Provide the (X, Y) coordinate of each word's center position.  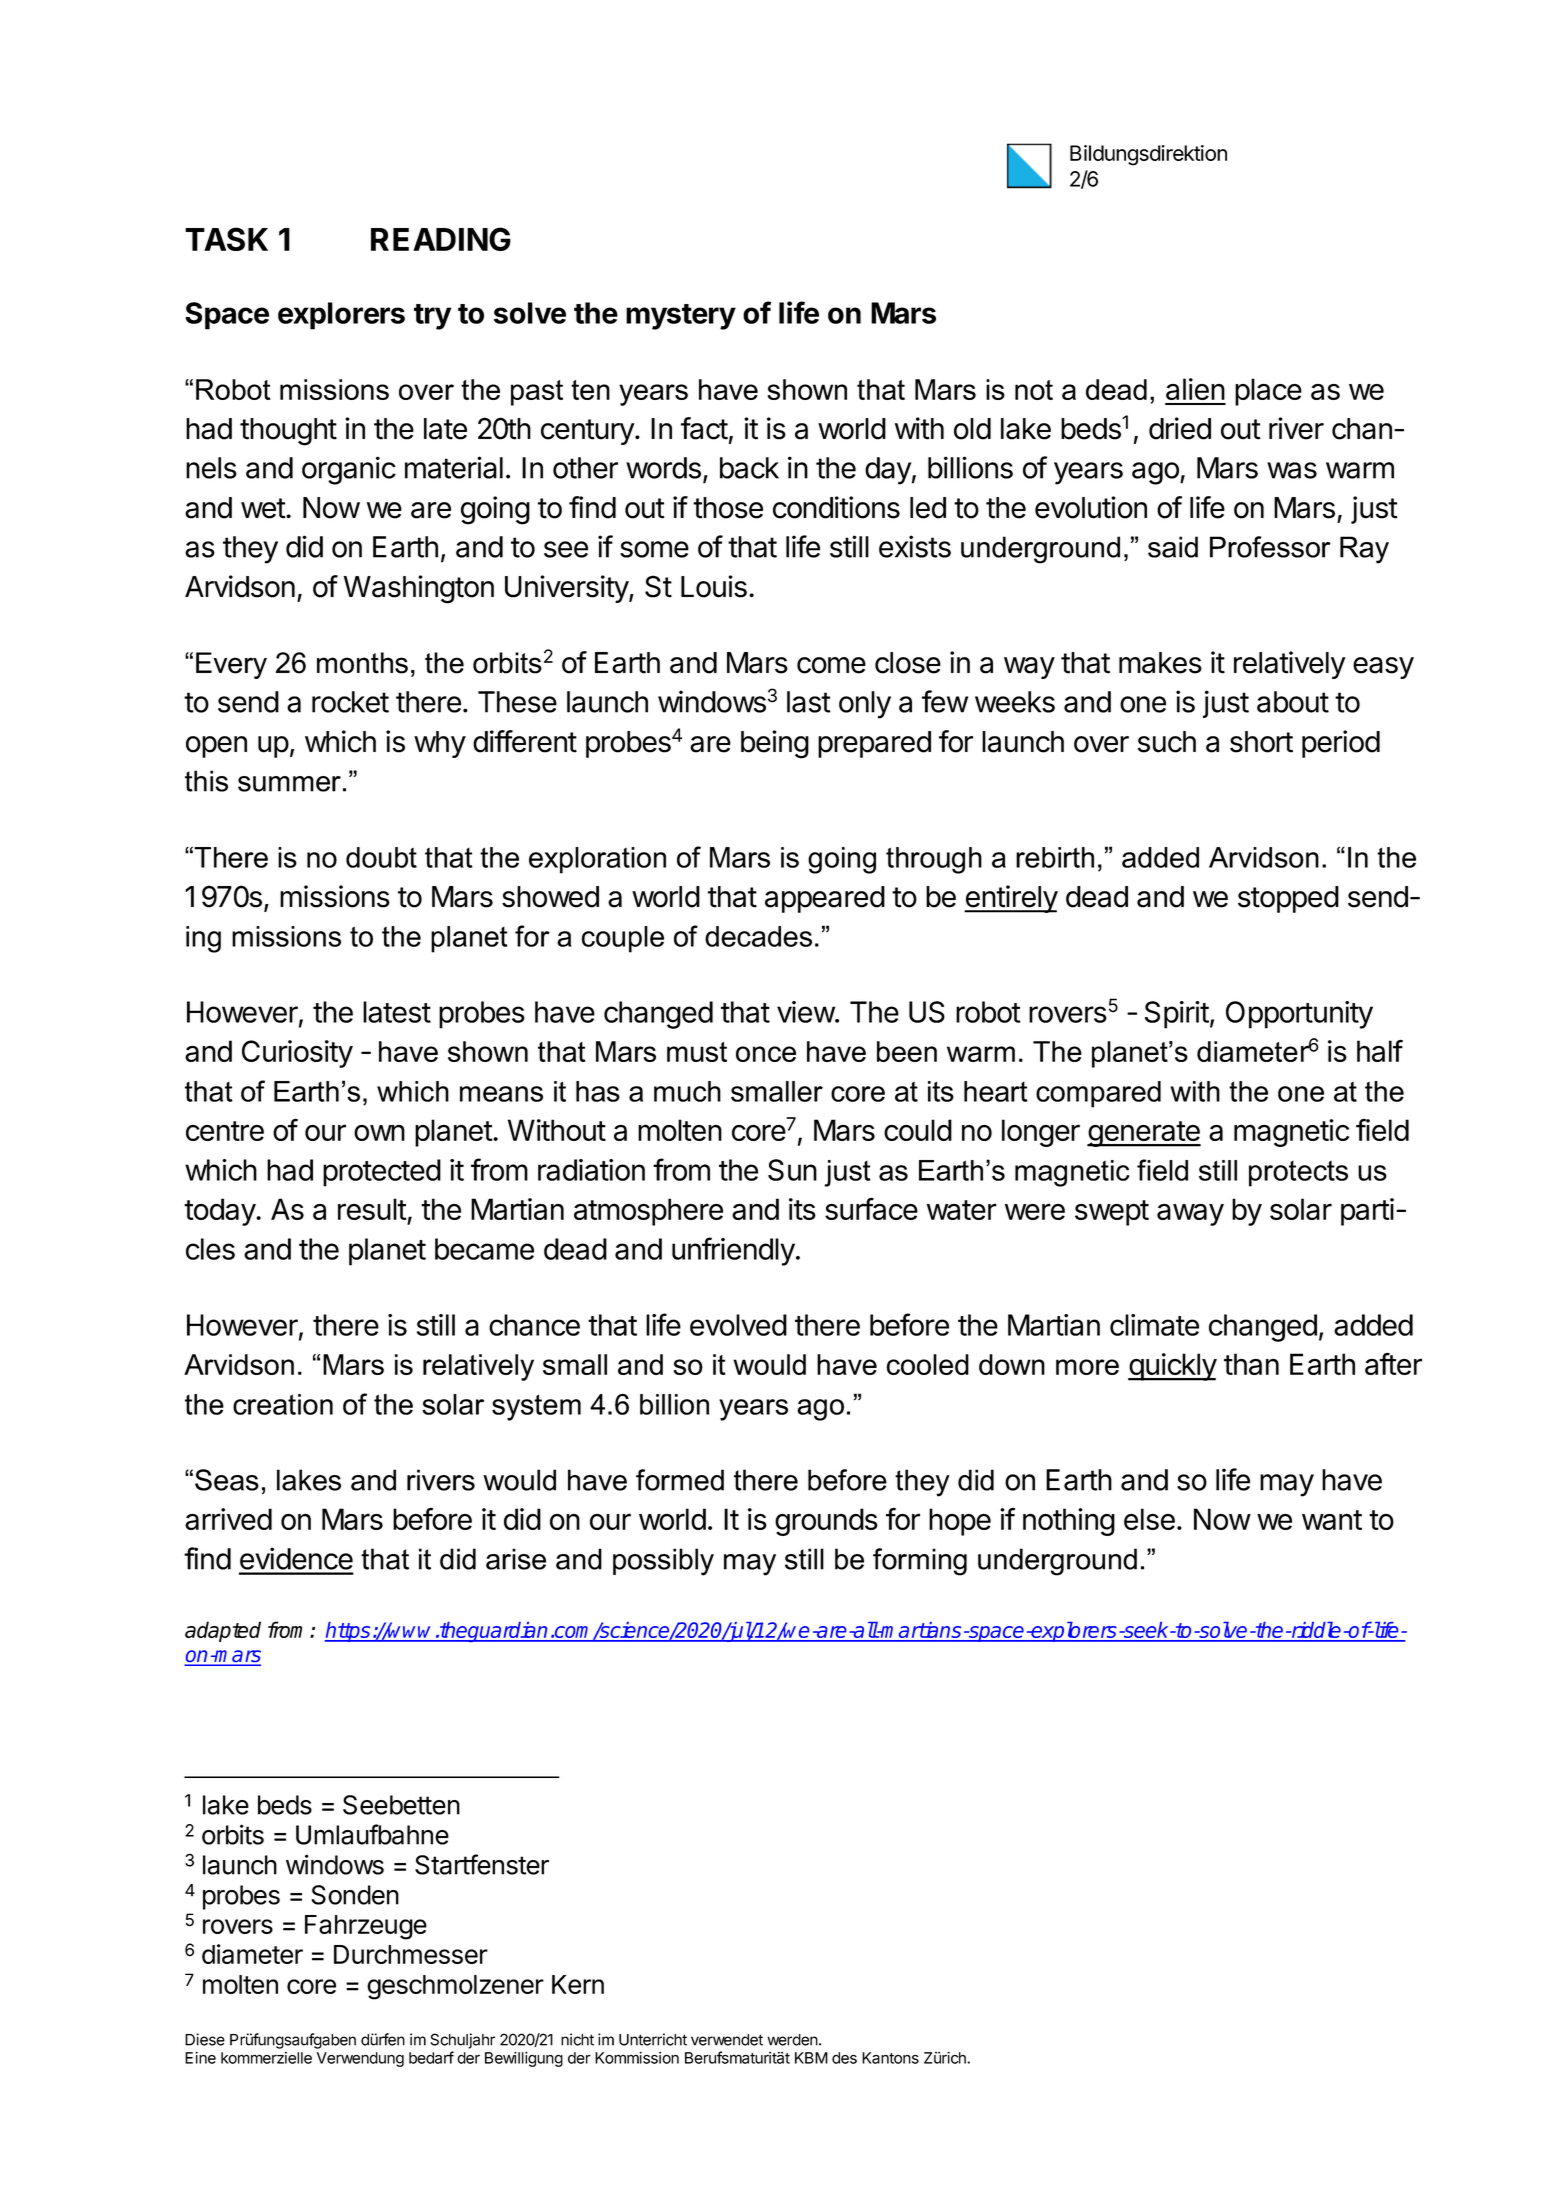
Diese (205, 2039)
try (432, 317)
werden (793, 2040)
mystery (681, 317)
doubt (381, 857)
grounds (826, 1522)
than (1251, 1364)
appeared (825, 899)
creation (283, 1404)
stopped (1288, 899)
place (1268, 392)
